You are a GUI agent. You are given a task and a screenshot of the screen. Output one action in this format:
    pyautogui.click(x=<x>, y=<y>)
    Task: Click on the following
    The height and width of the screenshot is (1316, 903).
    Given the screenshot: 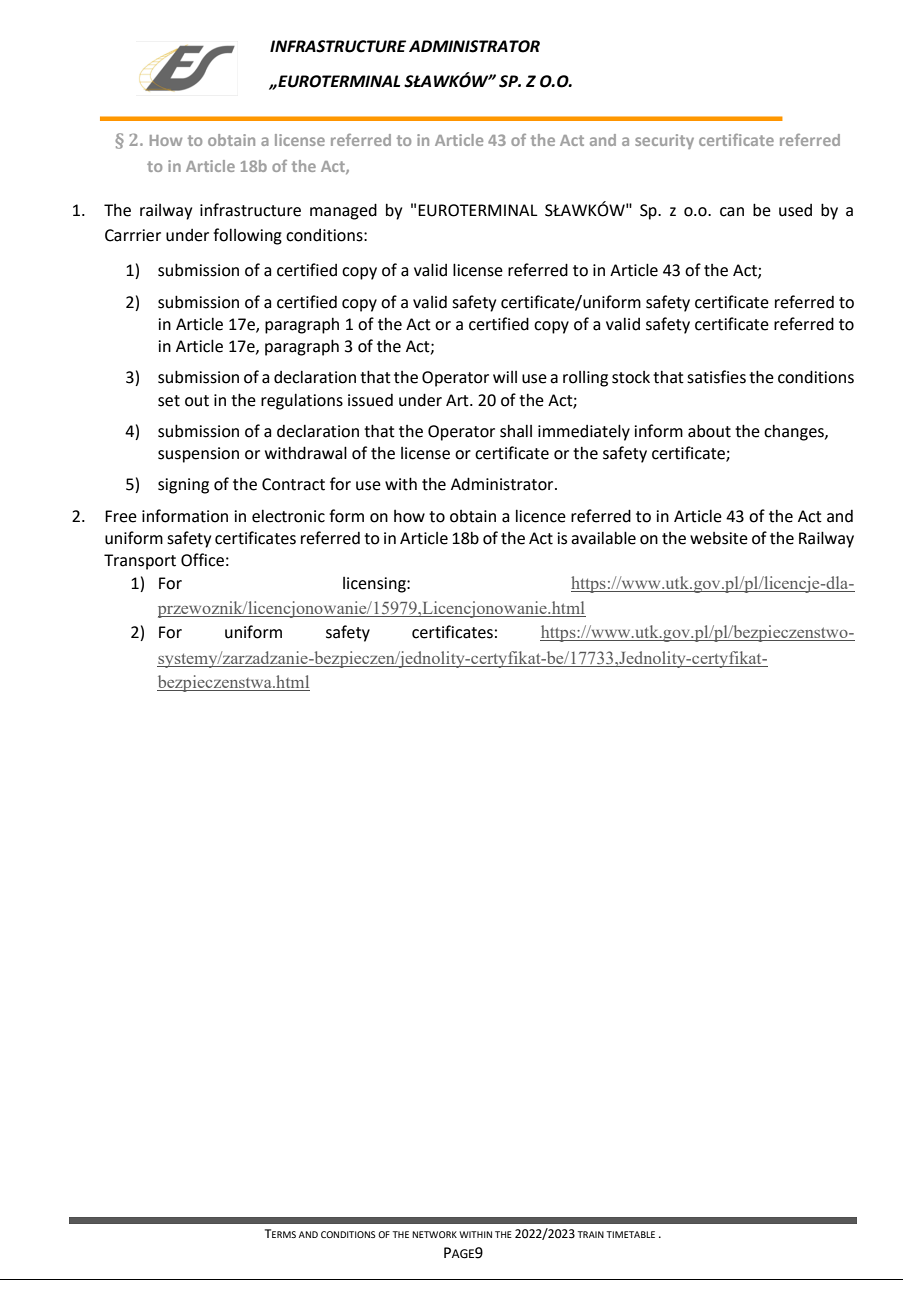 What is the action you would take?
    pyautogui.click(x=247, y=236)
